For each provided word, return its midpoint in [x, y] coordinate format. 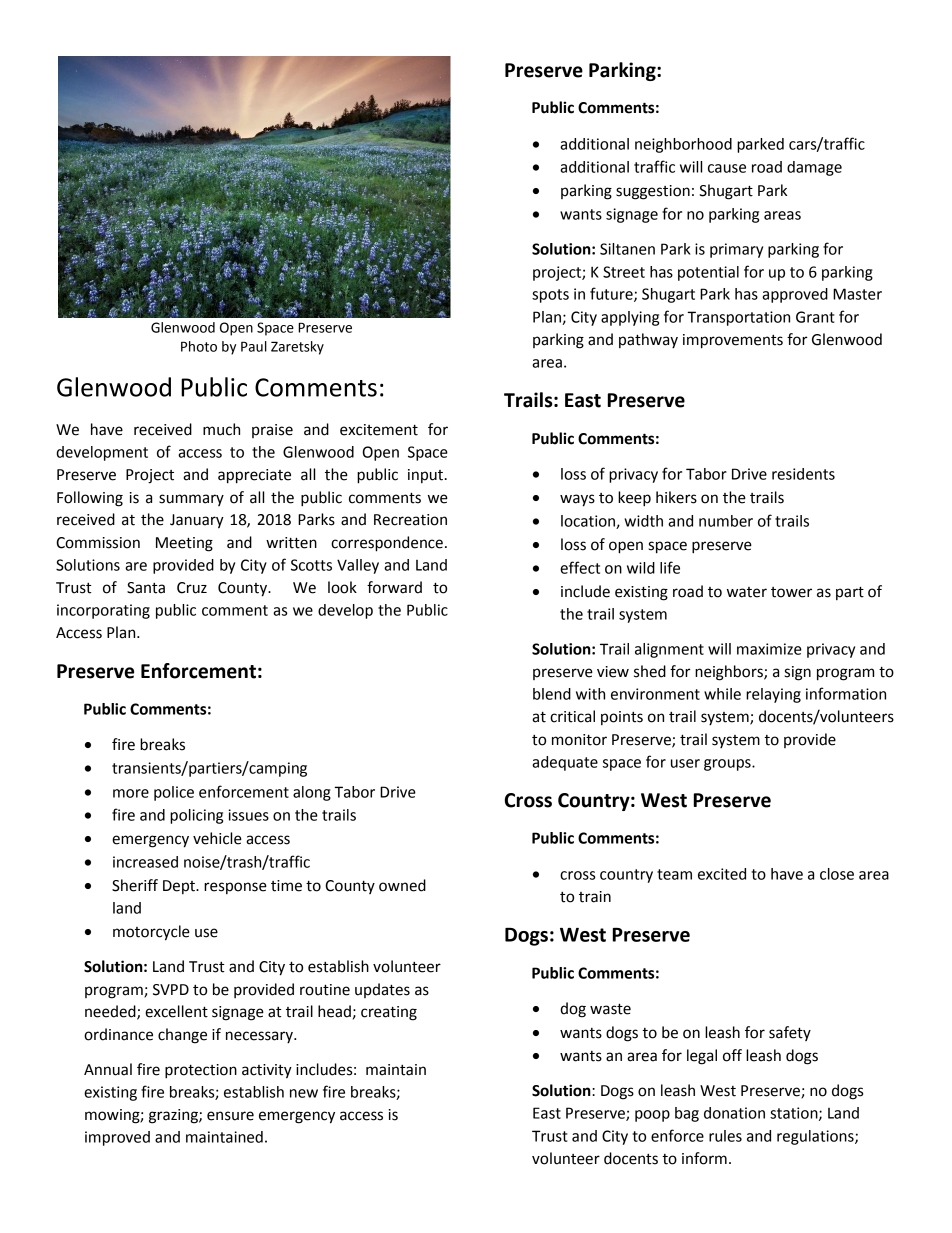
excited [722, 874]
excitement [379, 430]
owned [402, 885]
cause [727, 168]
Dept [180, 887]
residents [803, 474]
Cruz [192, 588]
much [221, 429]
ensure [230, 1116]
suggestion [653, 192]
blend [552, 694]
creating [389, 1013]
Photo [199, 346]
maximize [769, 649]
